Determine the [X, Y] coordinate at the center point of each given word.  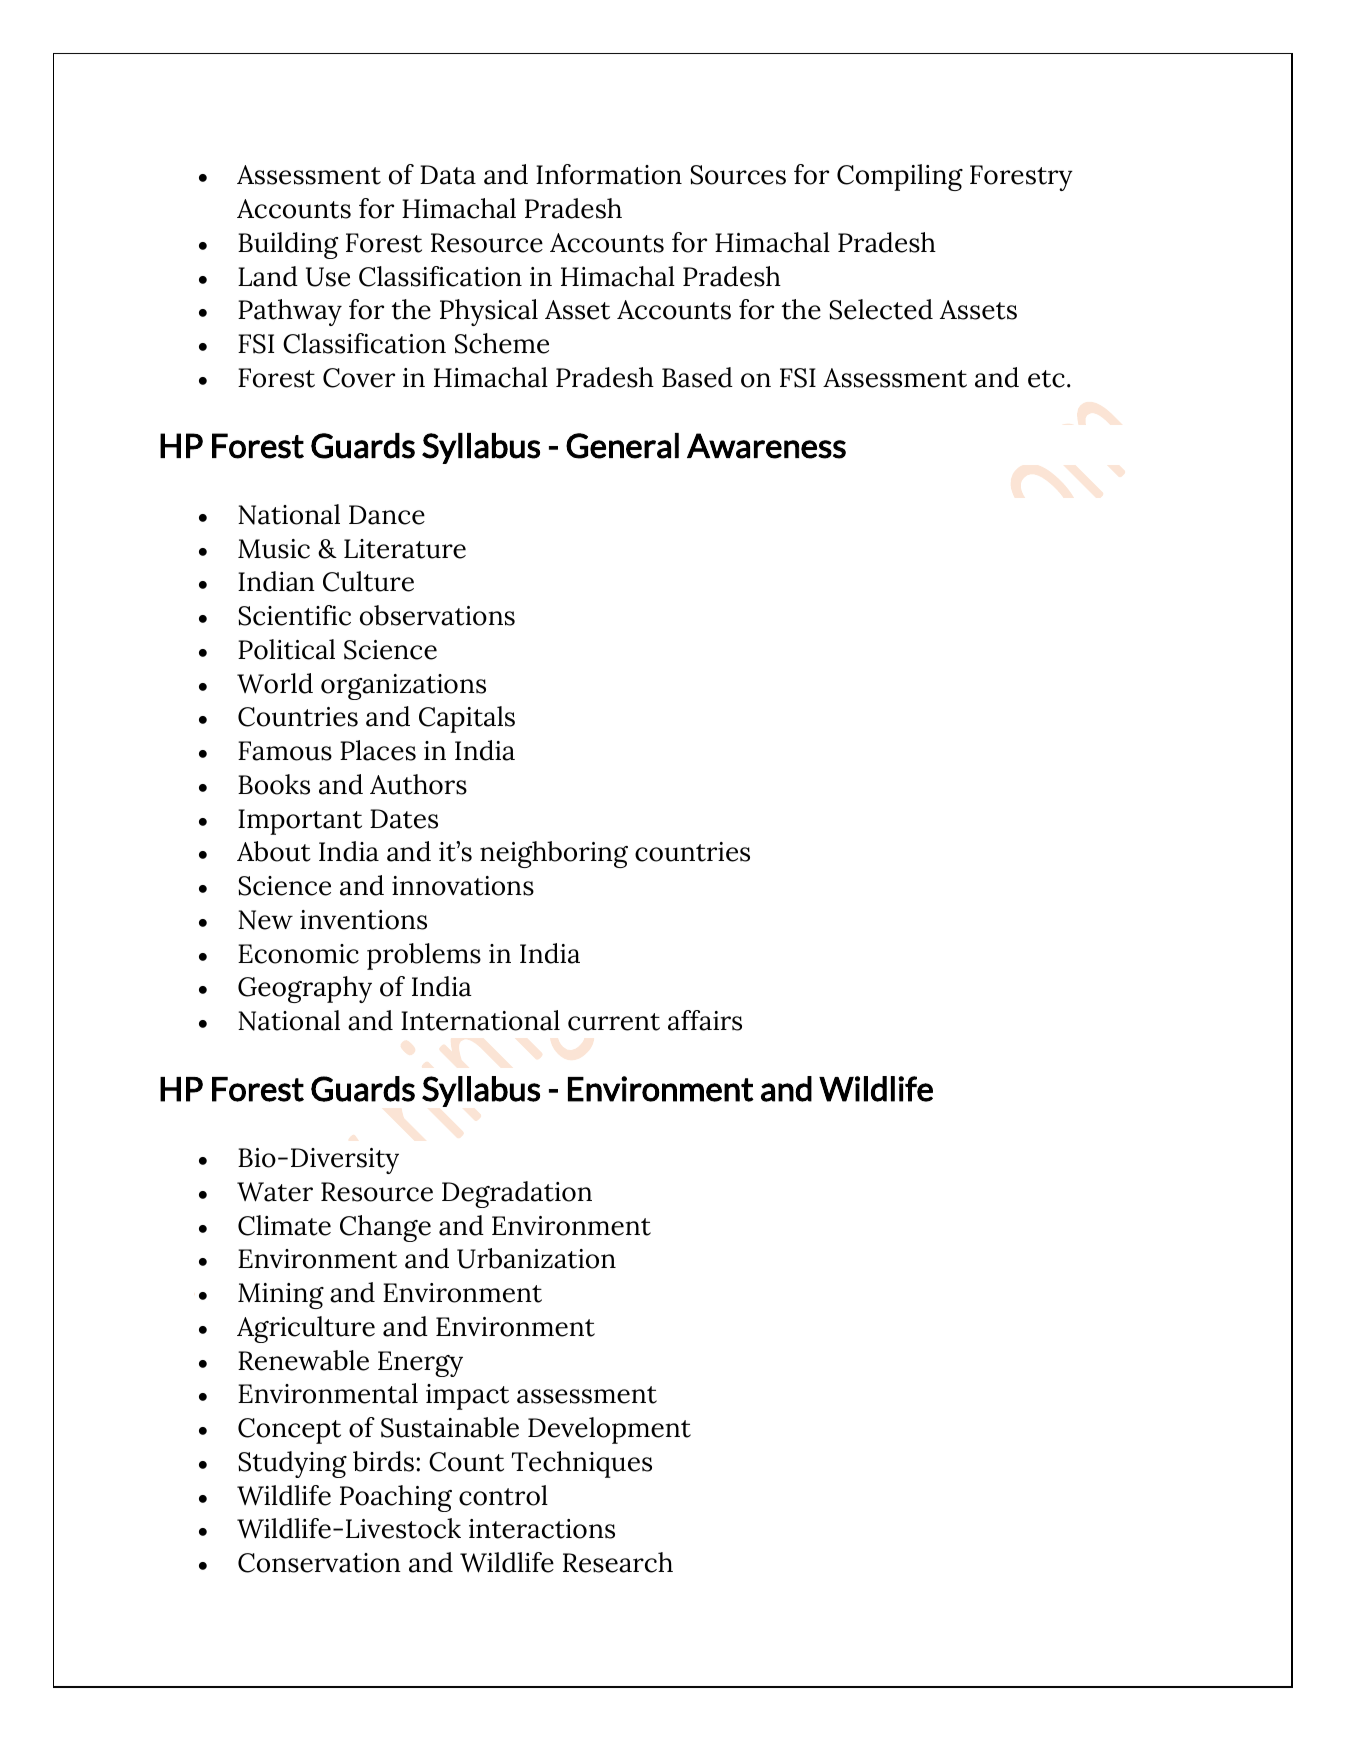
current [614, 1022]
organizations [403, 687]
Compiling [900, 177]
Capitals [467, 719]
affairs [705, 1020]
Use [328, 277]
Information [609, 174]
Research [618, 1562]
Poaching [396, 1498]
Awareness [766, 446]
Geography [305, 989]
